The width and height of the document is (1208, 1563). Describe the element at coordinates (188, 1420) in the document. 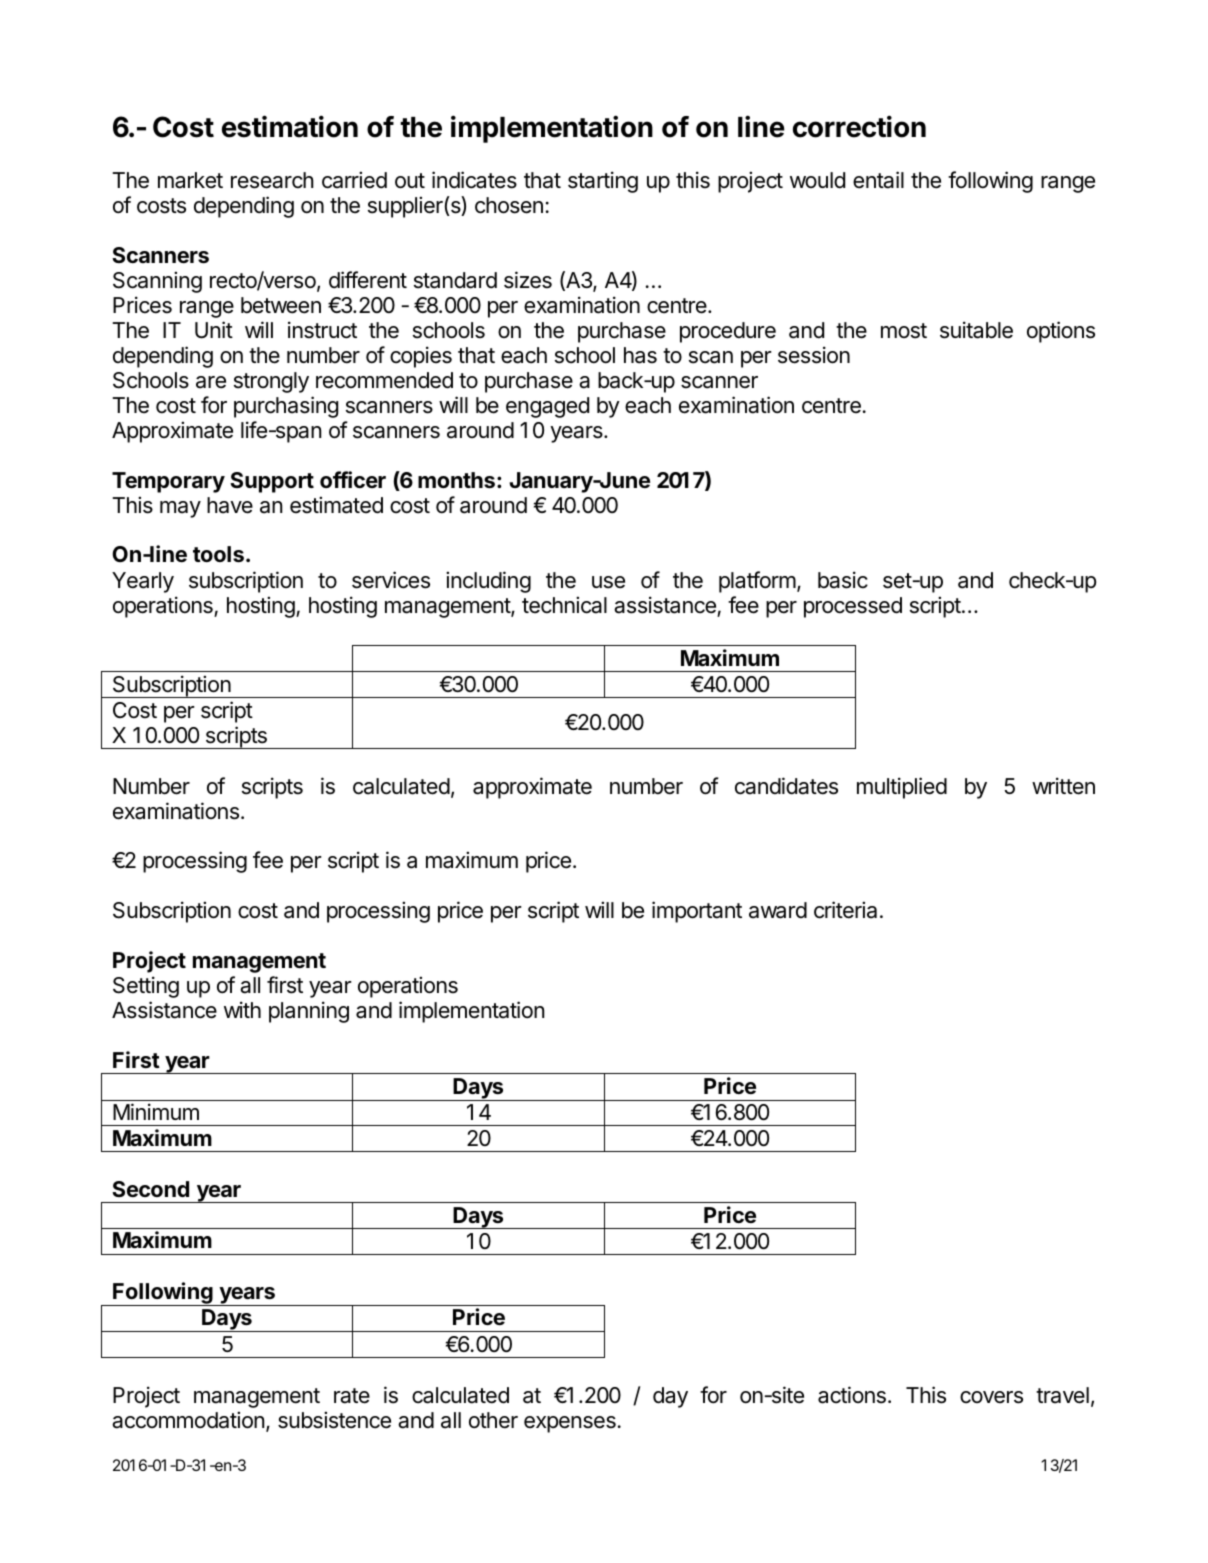

I see `accommodation` at that location.
